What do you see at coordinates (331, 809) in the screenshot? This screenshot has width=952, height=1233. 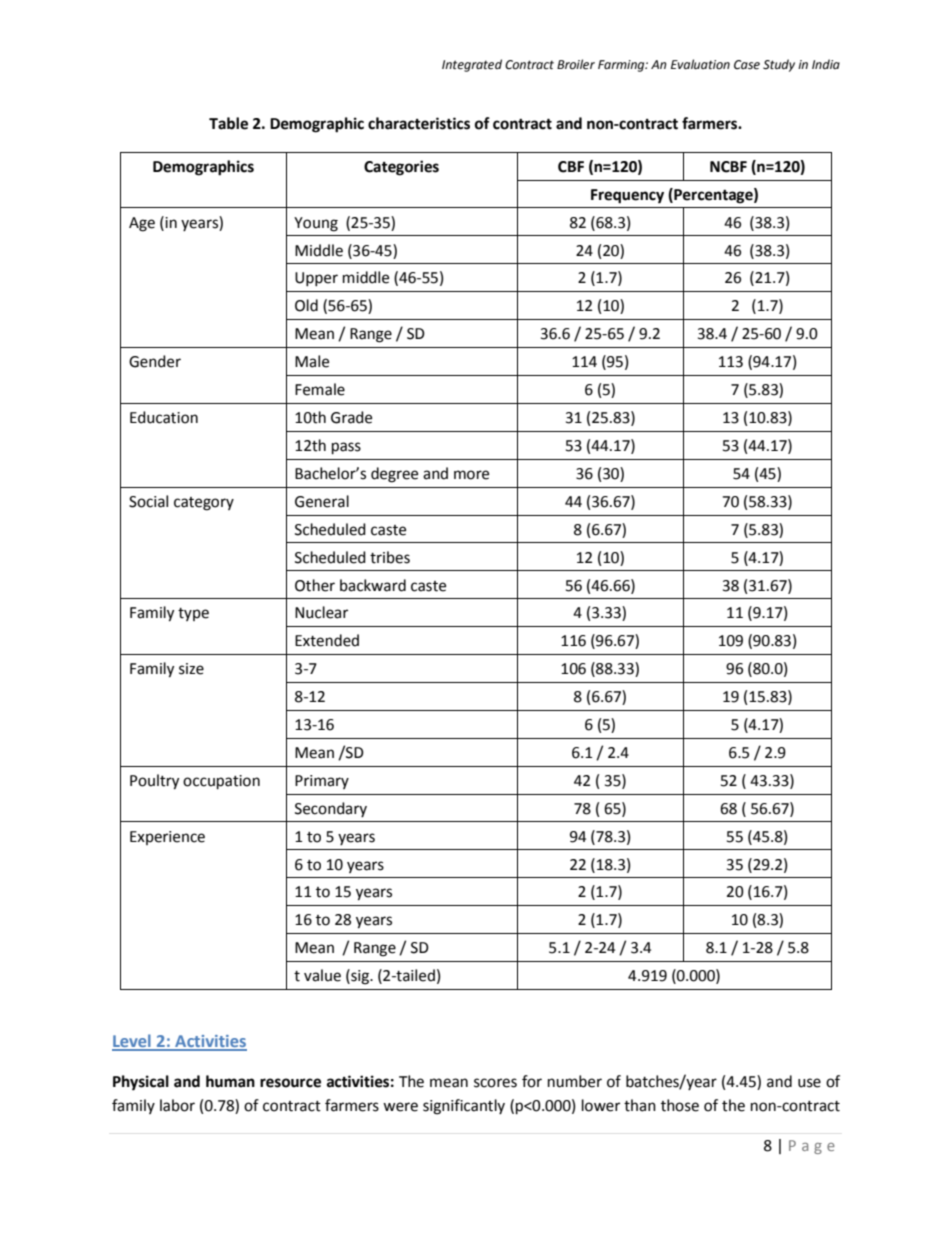 I see `Secondary` at bounding box center [331, 809].
